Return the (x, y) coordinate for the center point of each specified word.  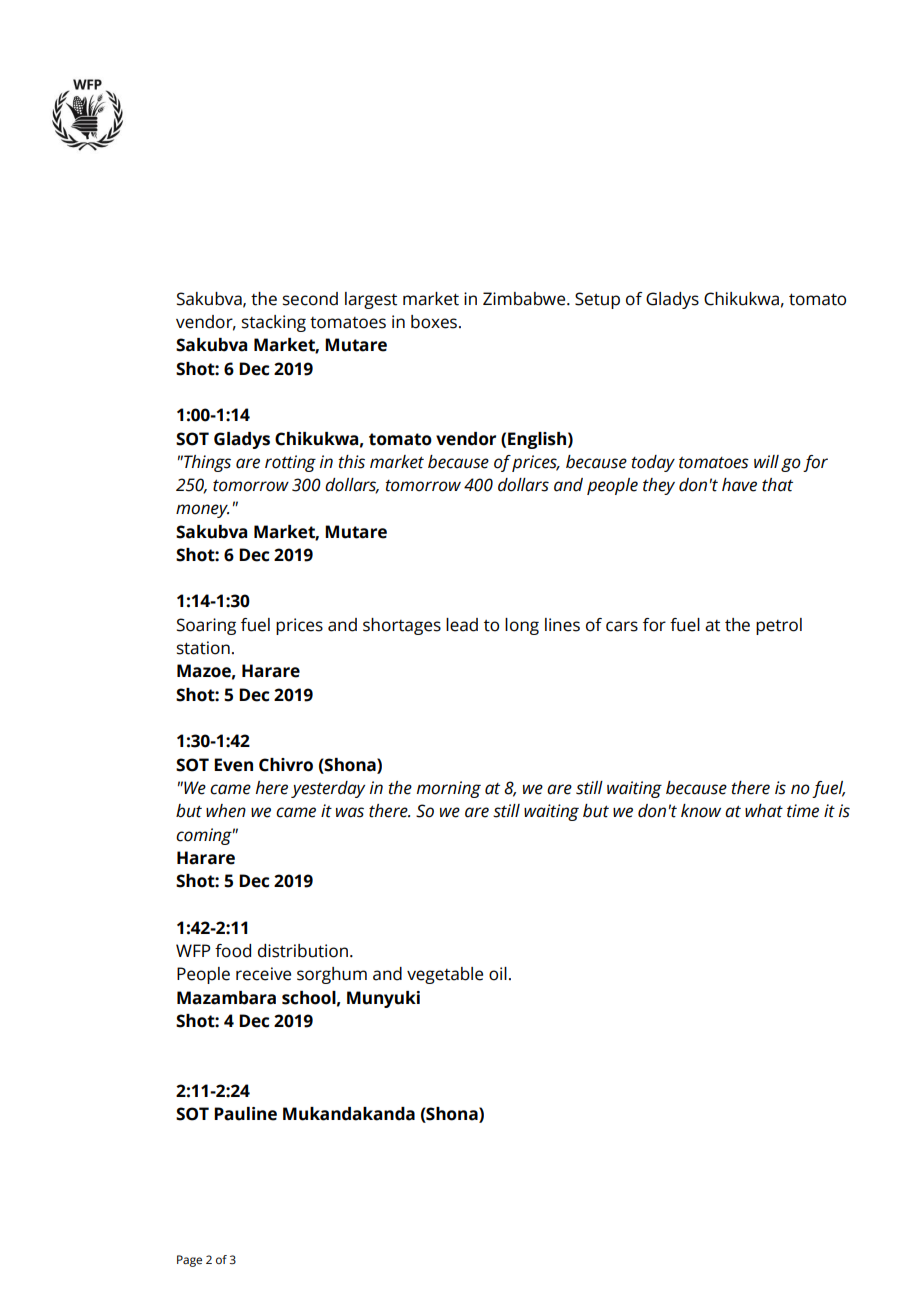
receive (263, 974)
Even (233, 765)
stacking (274, 323)
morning (449, 789)
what (764, 811)
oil (498, 974)
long (522, 626)
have (739, 485)
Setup (597, 300)
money (202, 511)
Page (189, 1261)
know (701, 811)
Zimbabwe (525, 299)
